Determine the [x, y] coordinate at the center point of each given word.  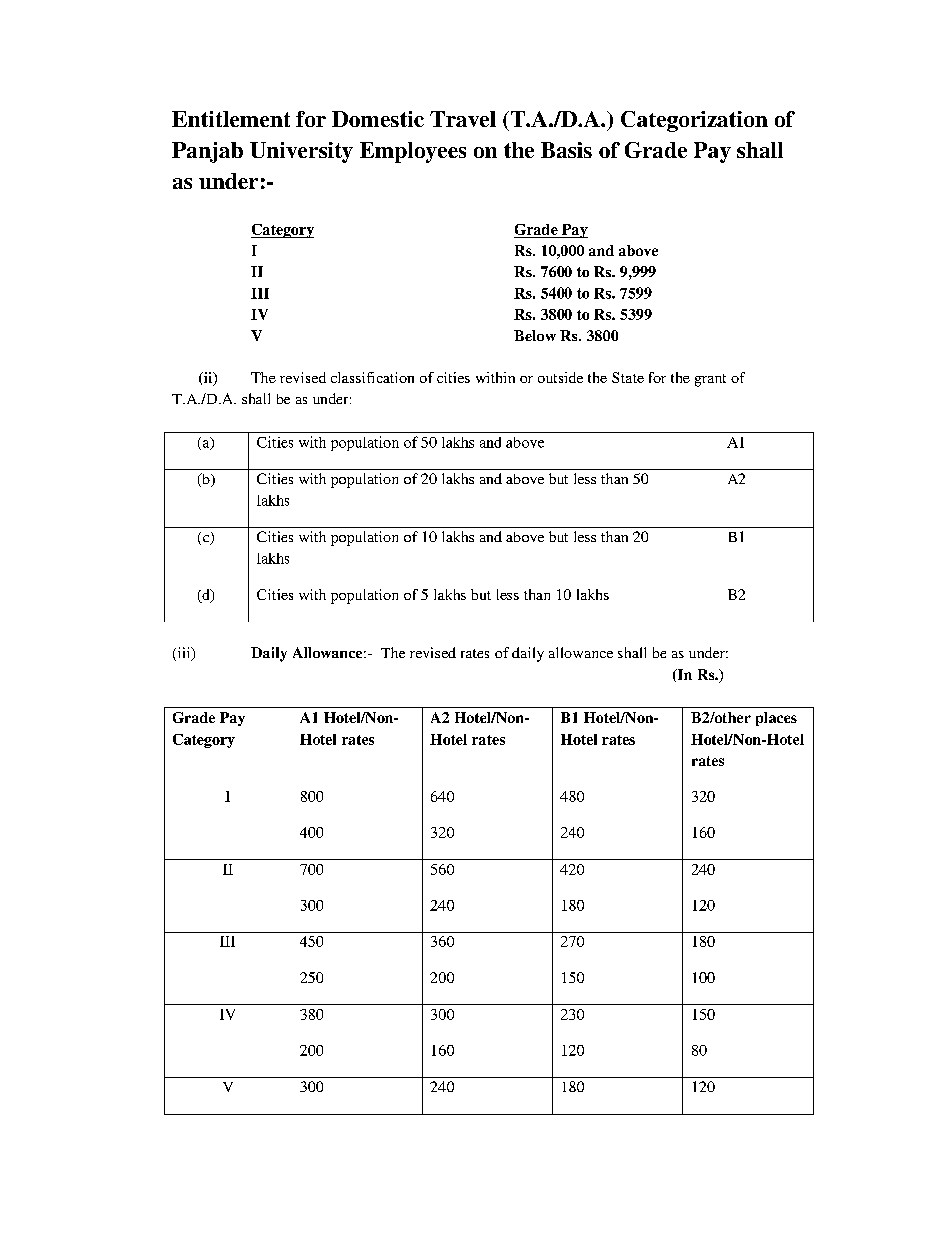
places [776, 719]
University [301, 152]
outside [560, 377]
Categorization [694, 121]
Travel [463, 119]
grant [710, 380]
